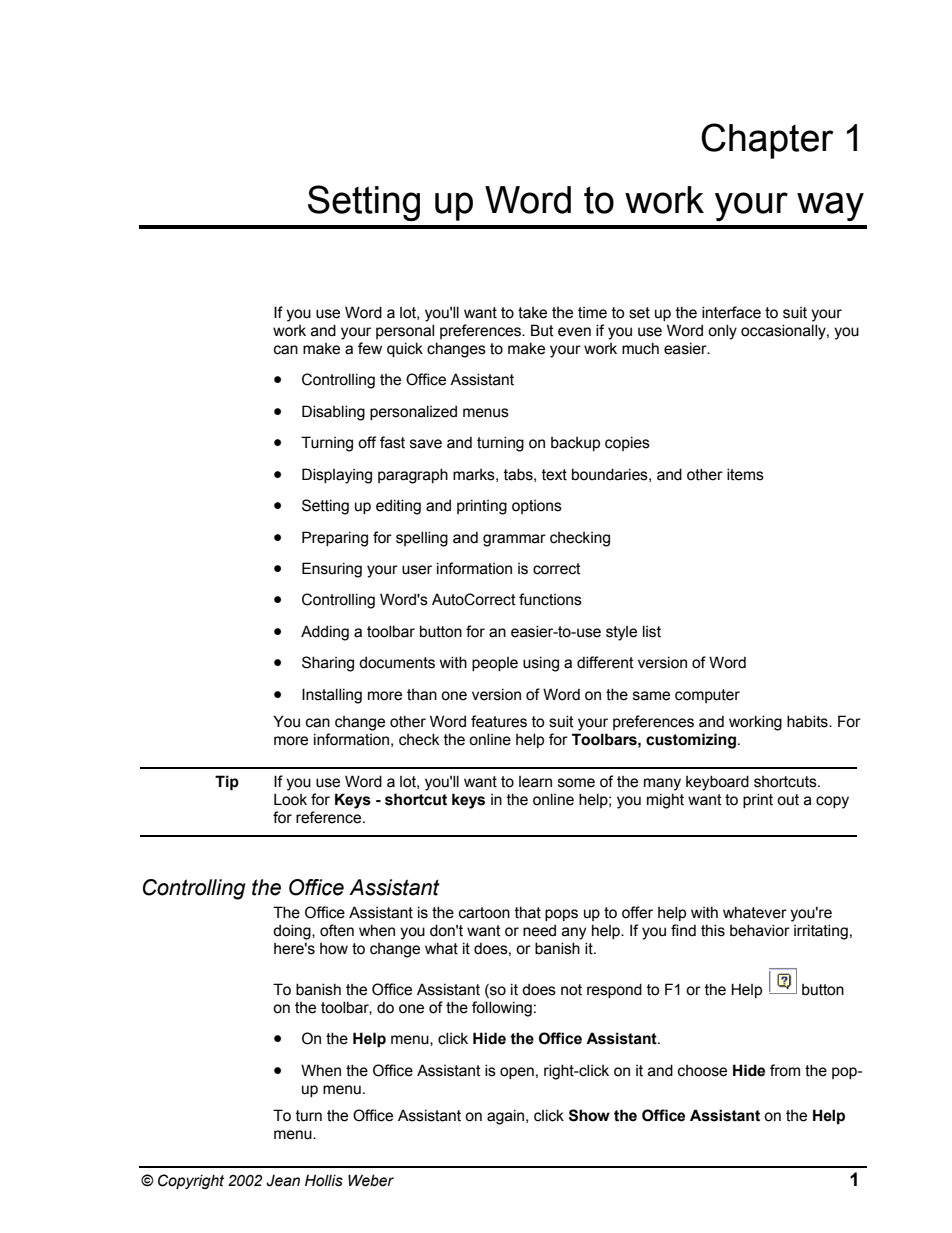 This screenshot has width=952, height=1233. Describe the element at coordinates (370, 348) in the screenshot. I see `few` at that location.
